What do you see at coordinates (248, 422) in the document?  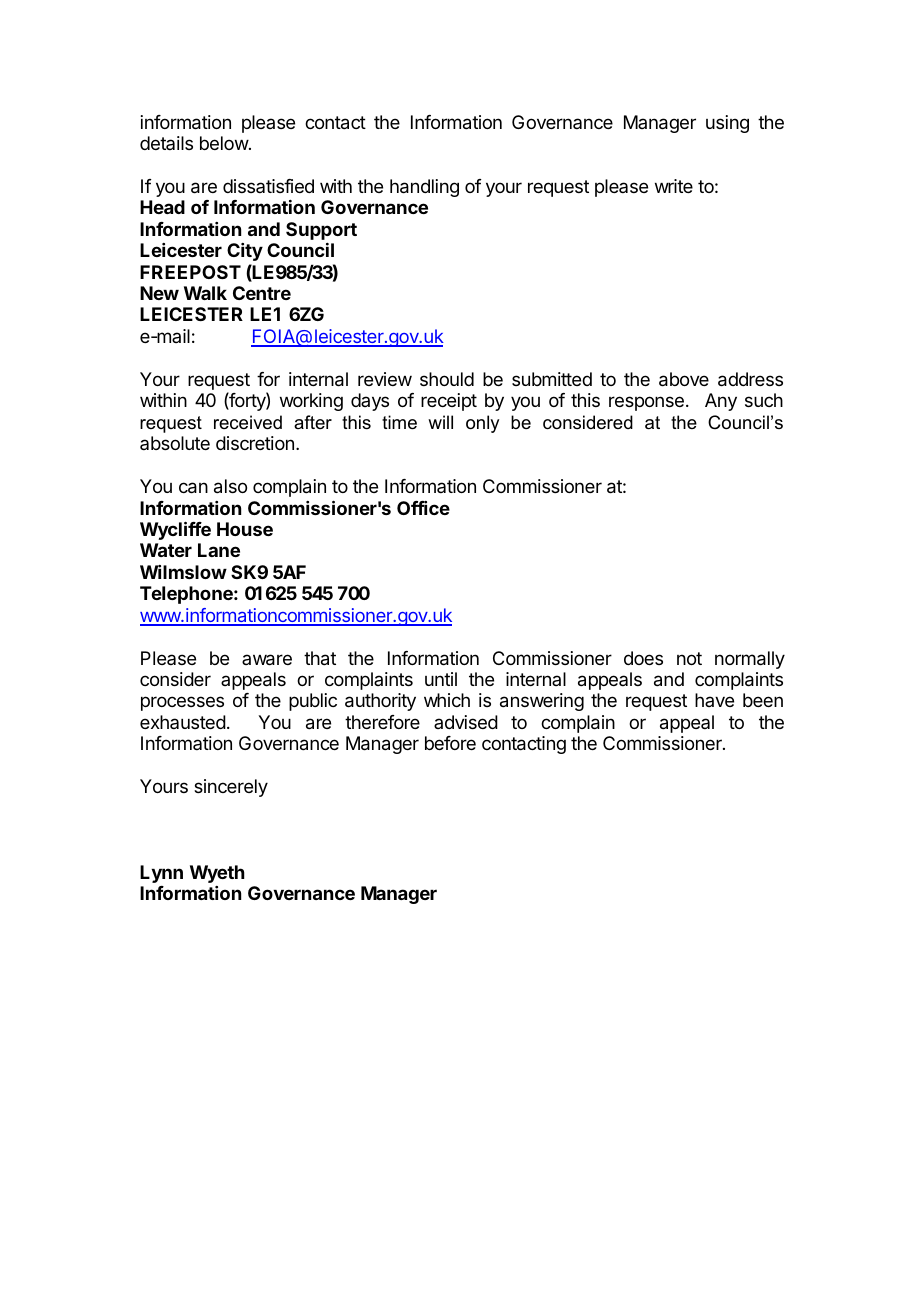 I see `received` at bounding box center [248, 422].
